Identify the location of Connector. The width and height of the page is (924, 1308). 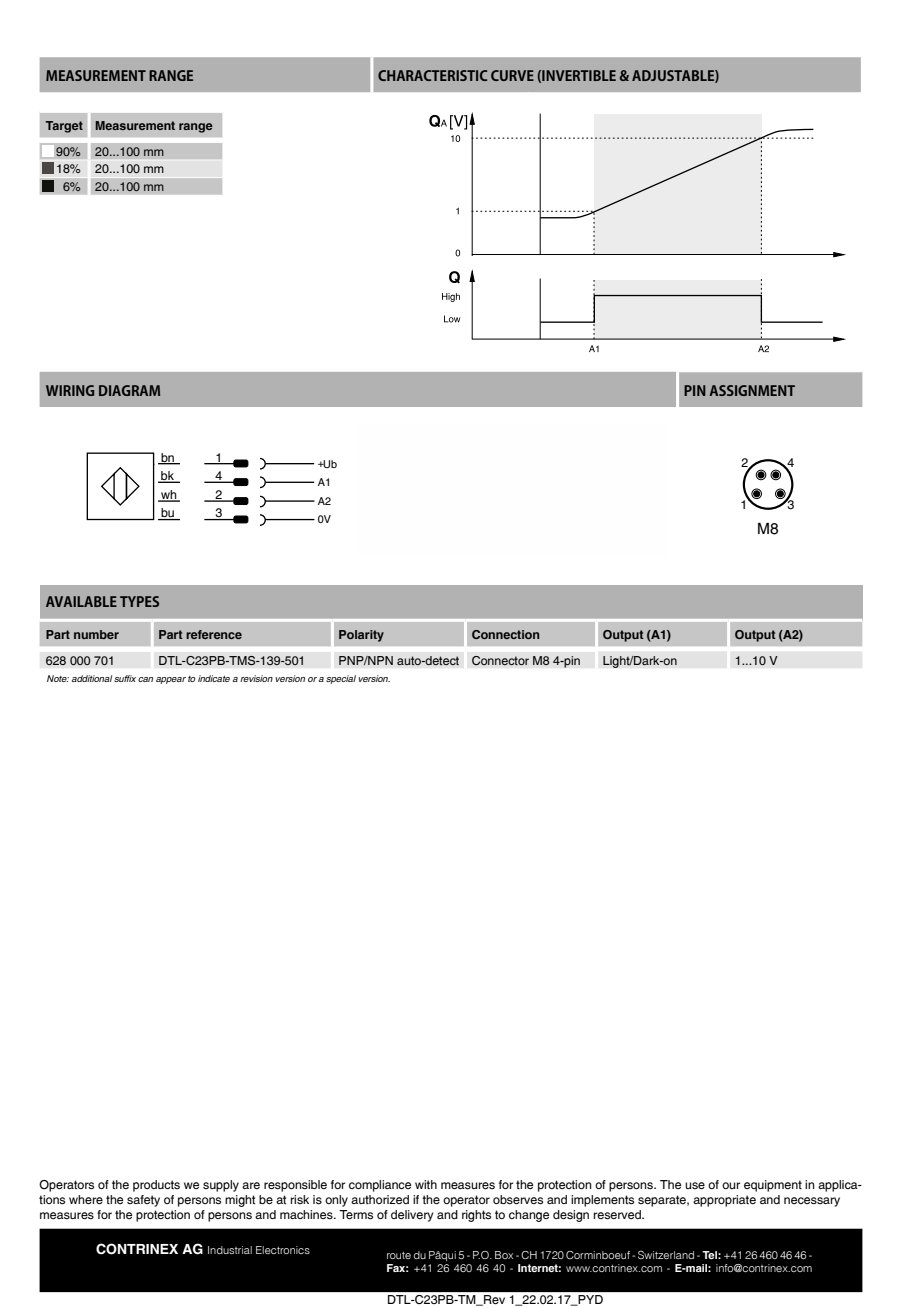
(500, 660).
